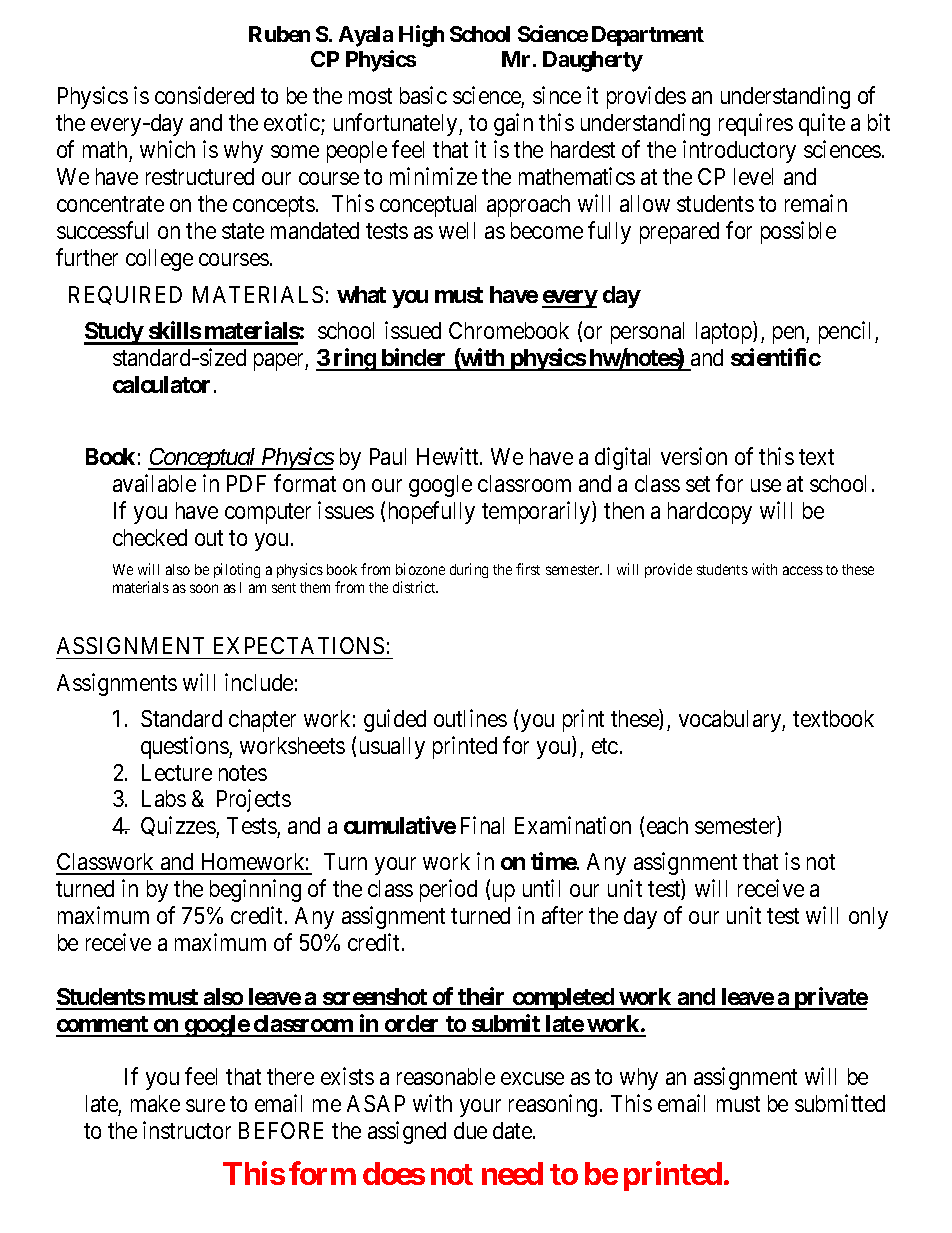 This document has width=952, height=1233. I want to click on each, so click(667, 825).
